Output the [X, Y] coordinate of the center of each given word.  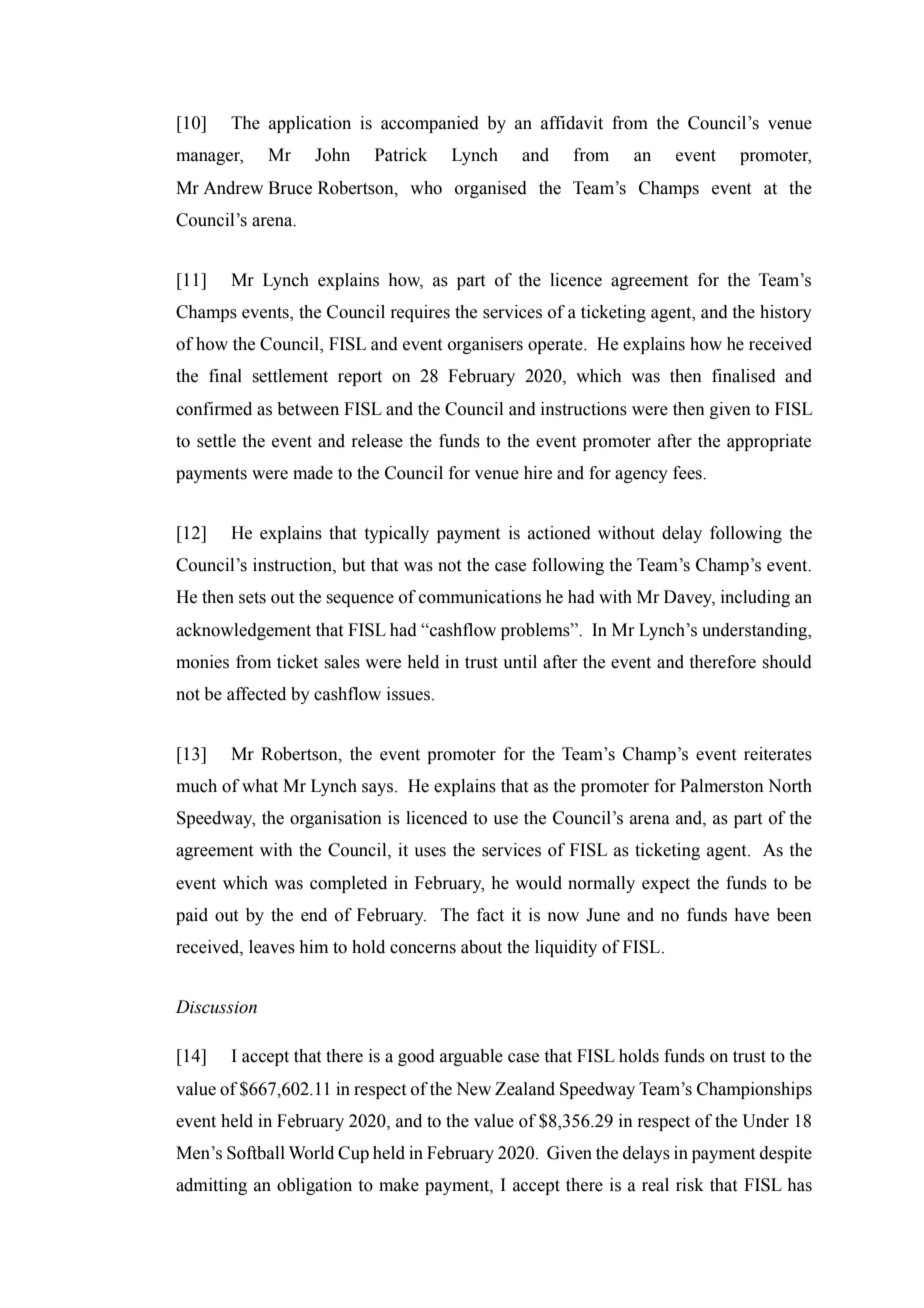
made [313, 473]
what [260, 786]
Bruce [290, 188]
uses [430, 852]
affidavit [572, 123]
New [473, 1089]
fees [688, 473]
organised [491, 189]
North [790, 786]
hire [538, 473]
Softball [256, 1153]
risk [690, 1185]
